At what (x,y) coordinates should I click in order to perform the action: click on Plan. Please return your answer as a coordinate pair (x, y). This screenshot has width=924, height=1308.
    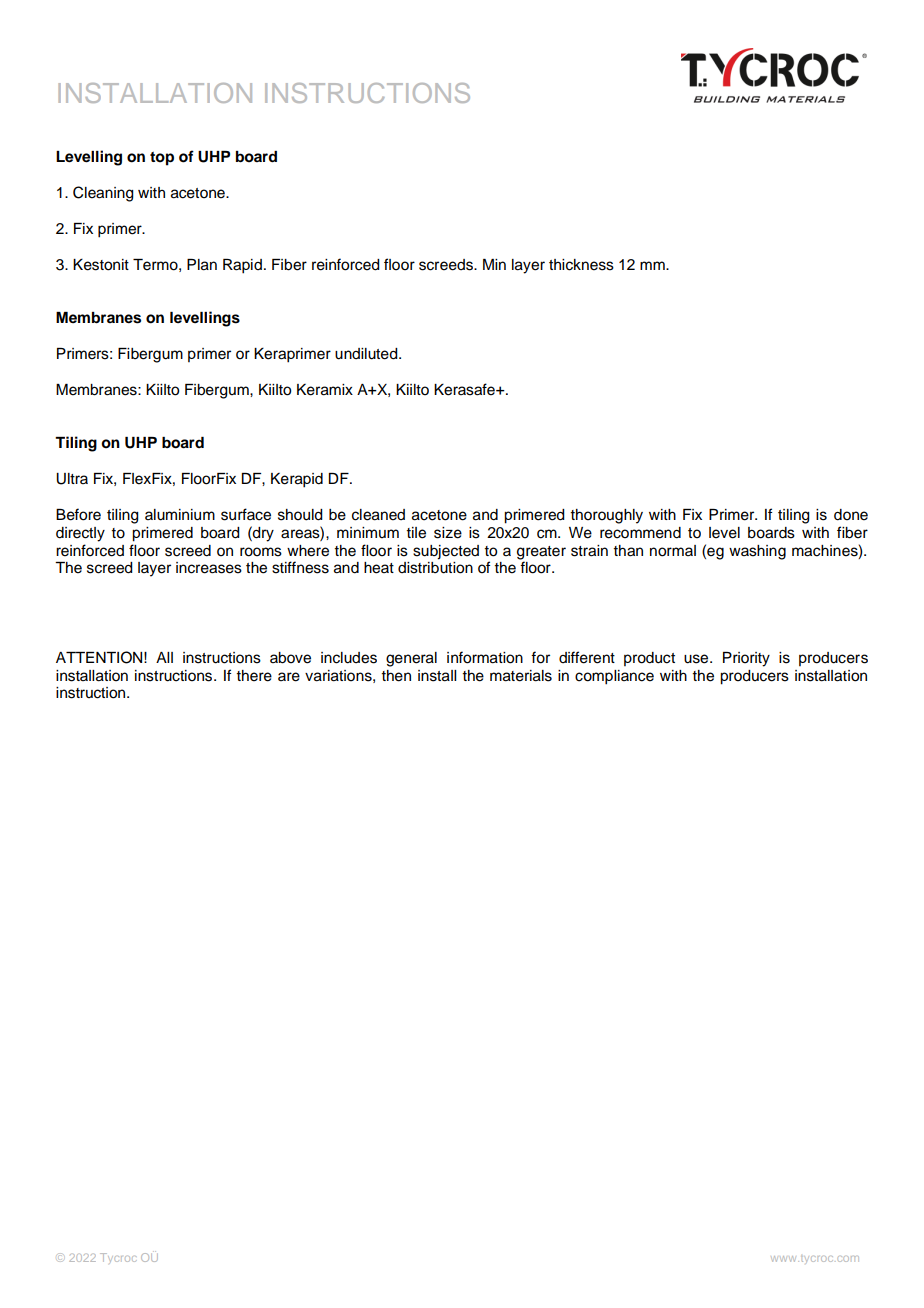
    Looking at the image, I should click on (202, 265).
